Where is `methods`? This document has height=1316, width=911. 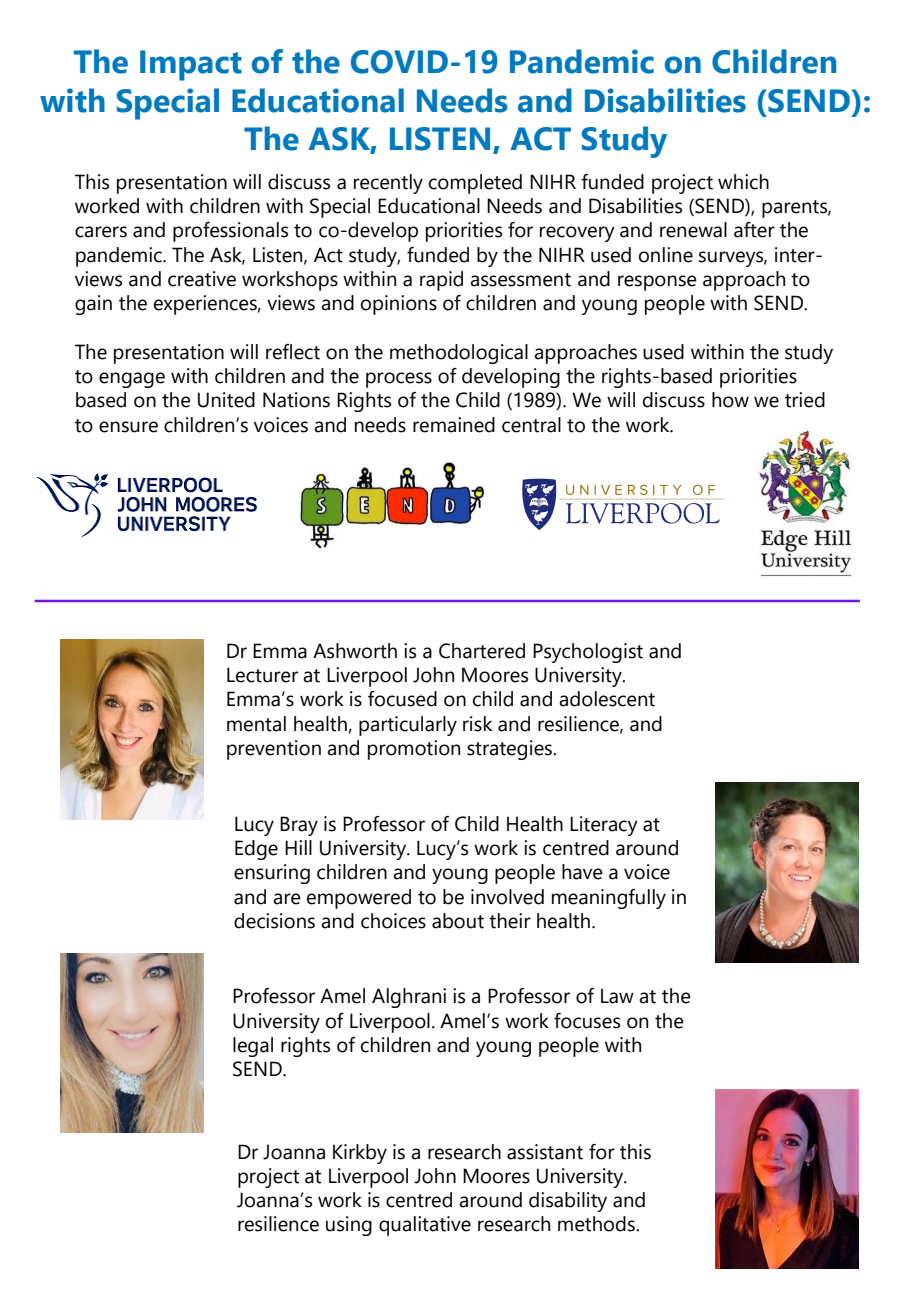
methods is located at coordinates (597, 1224).
